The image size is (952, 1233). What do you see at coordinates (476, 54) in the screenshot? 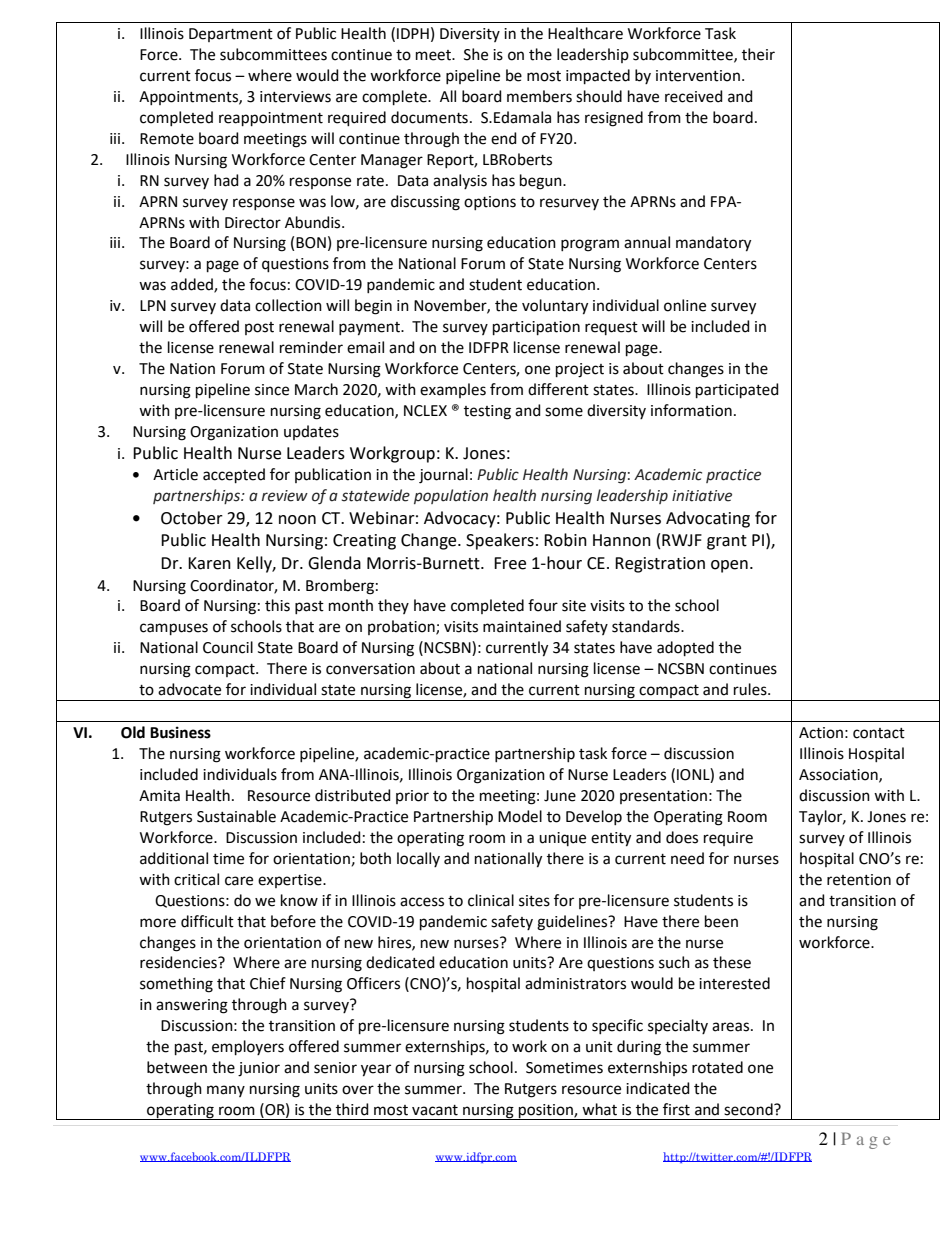
I see `She` at bounding box center [476, 54].
